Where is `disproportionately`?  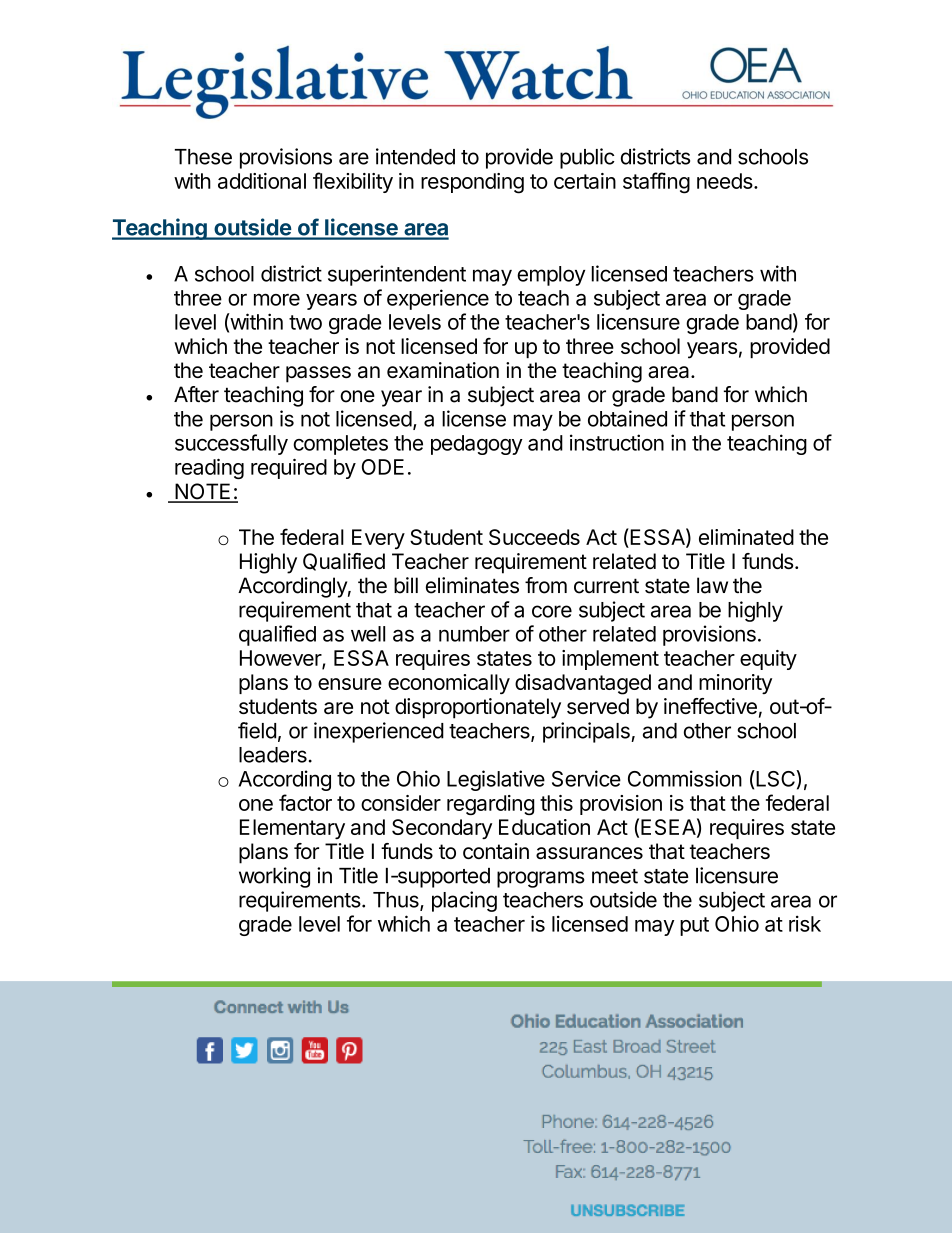 disproportionately is located at coordinates (478, 708).
